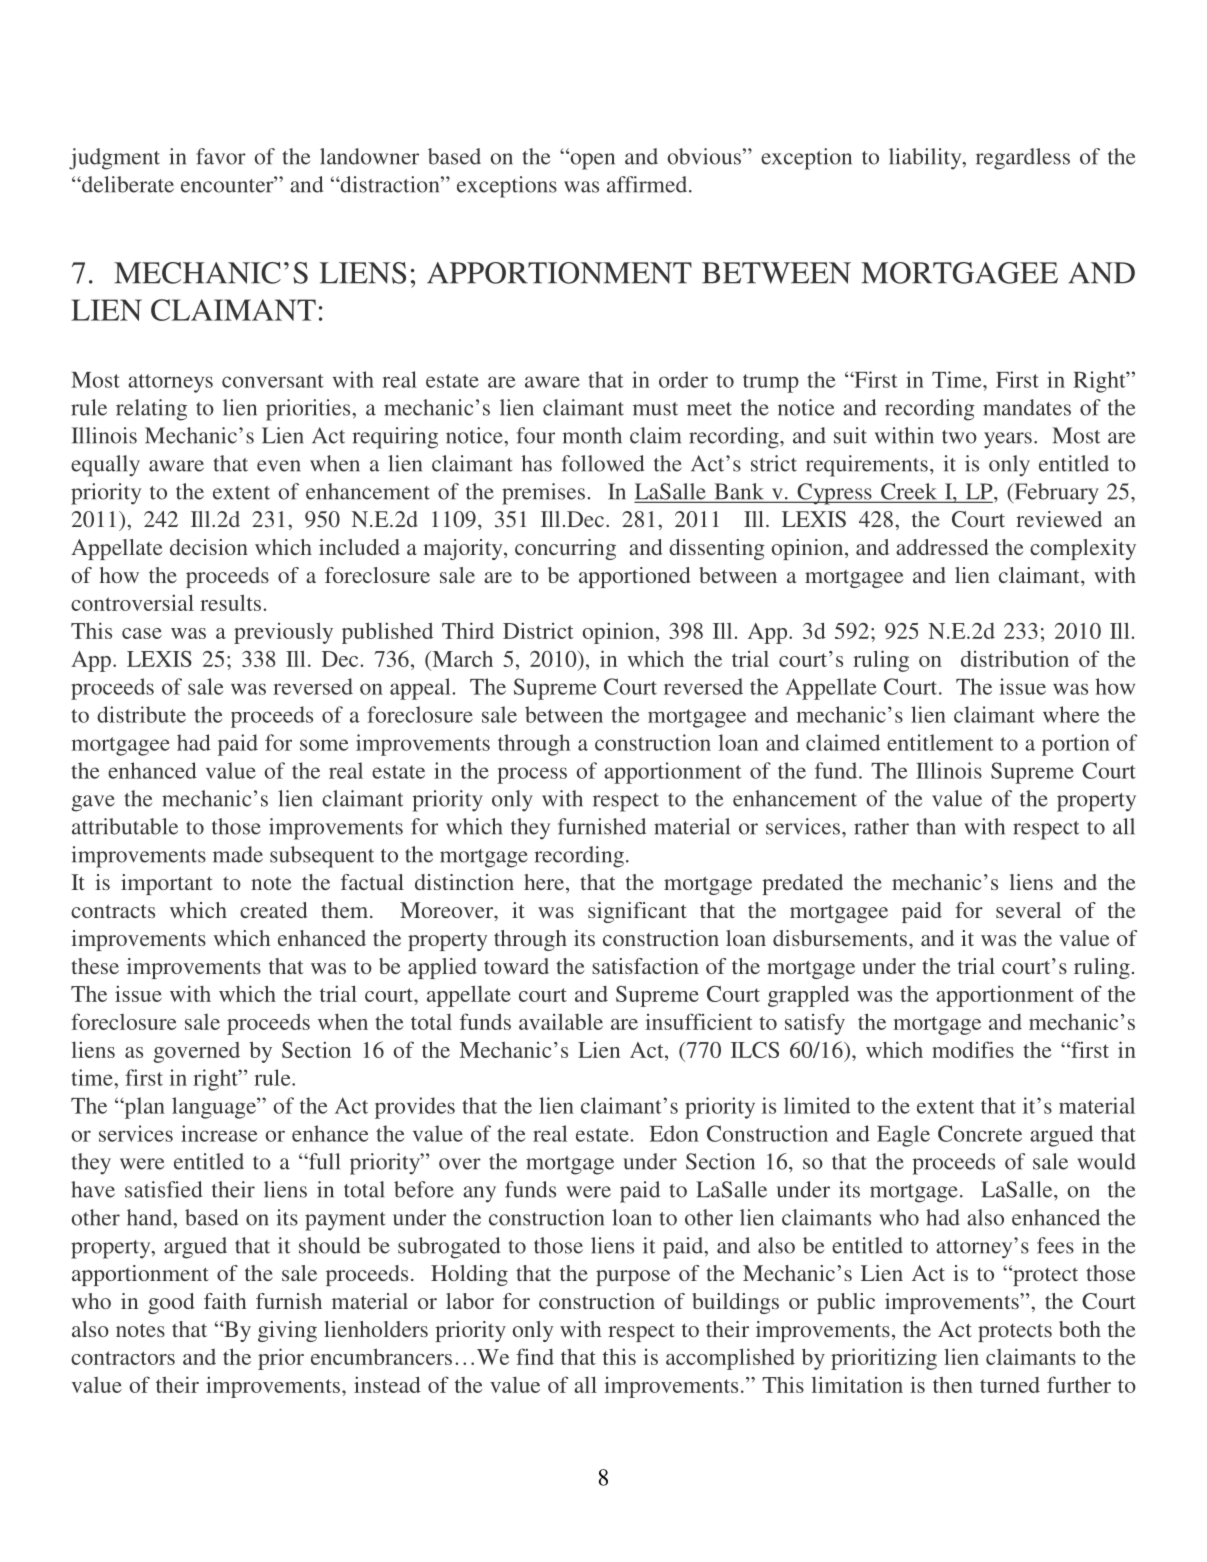 The height and width of the screenshot is (1562, 1207). Describe the element at coordinates (1010, 1385) in the screenshot. I see `turned` at that location.
